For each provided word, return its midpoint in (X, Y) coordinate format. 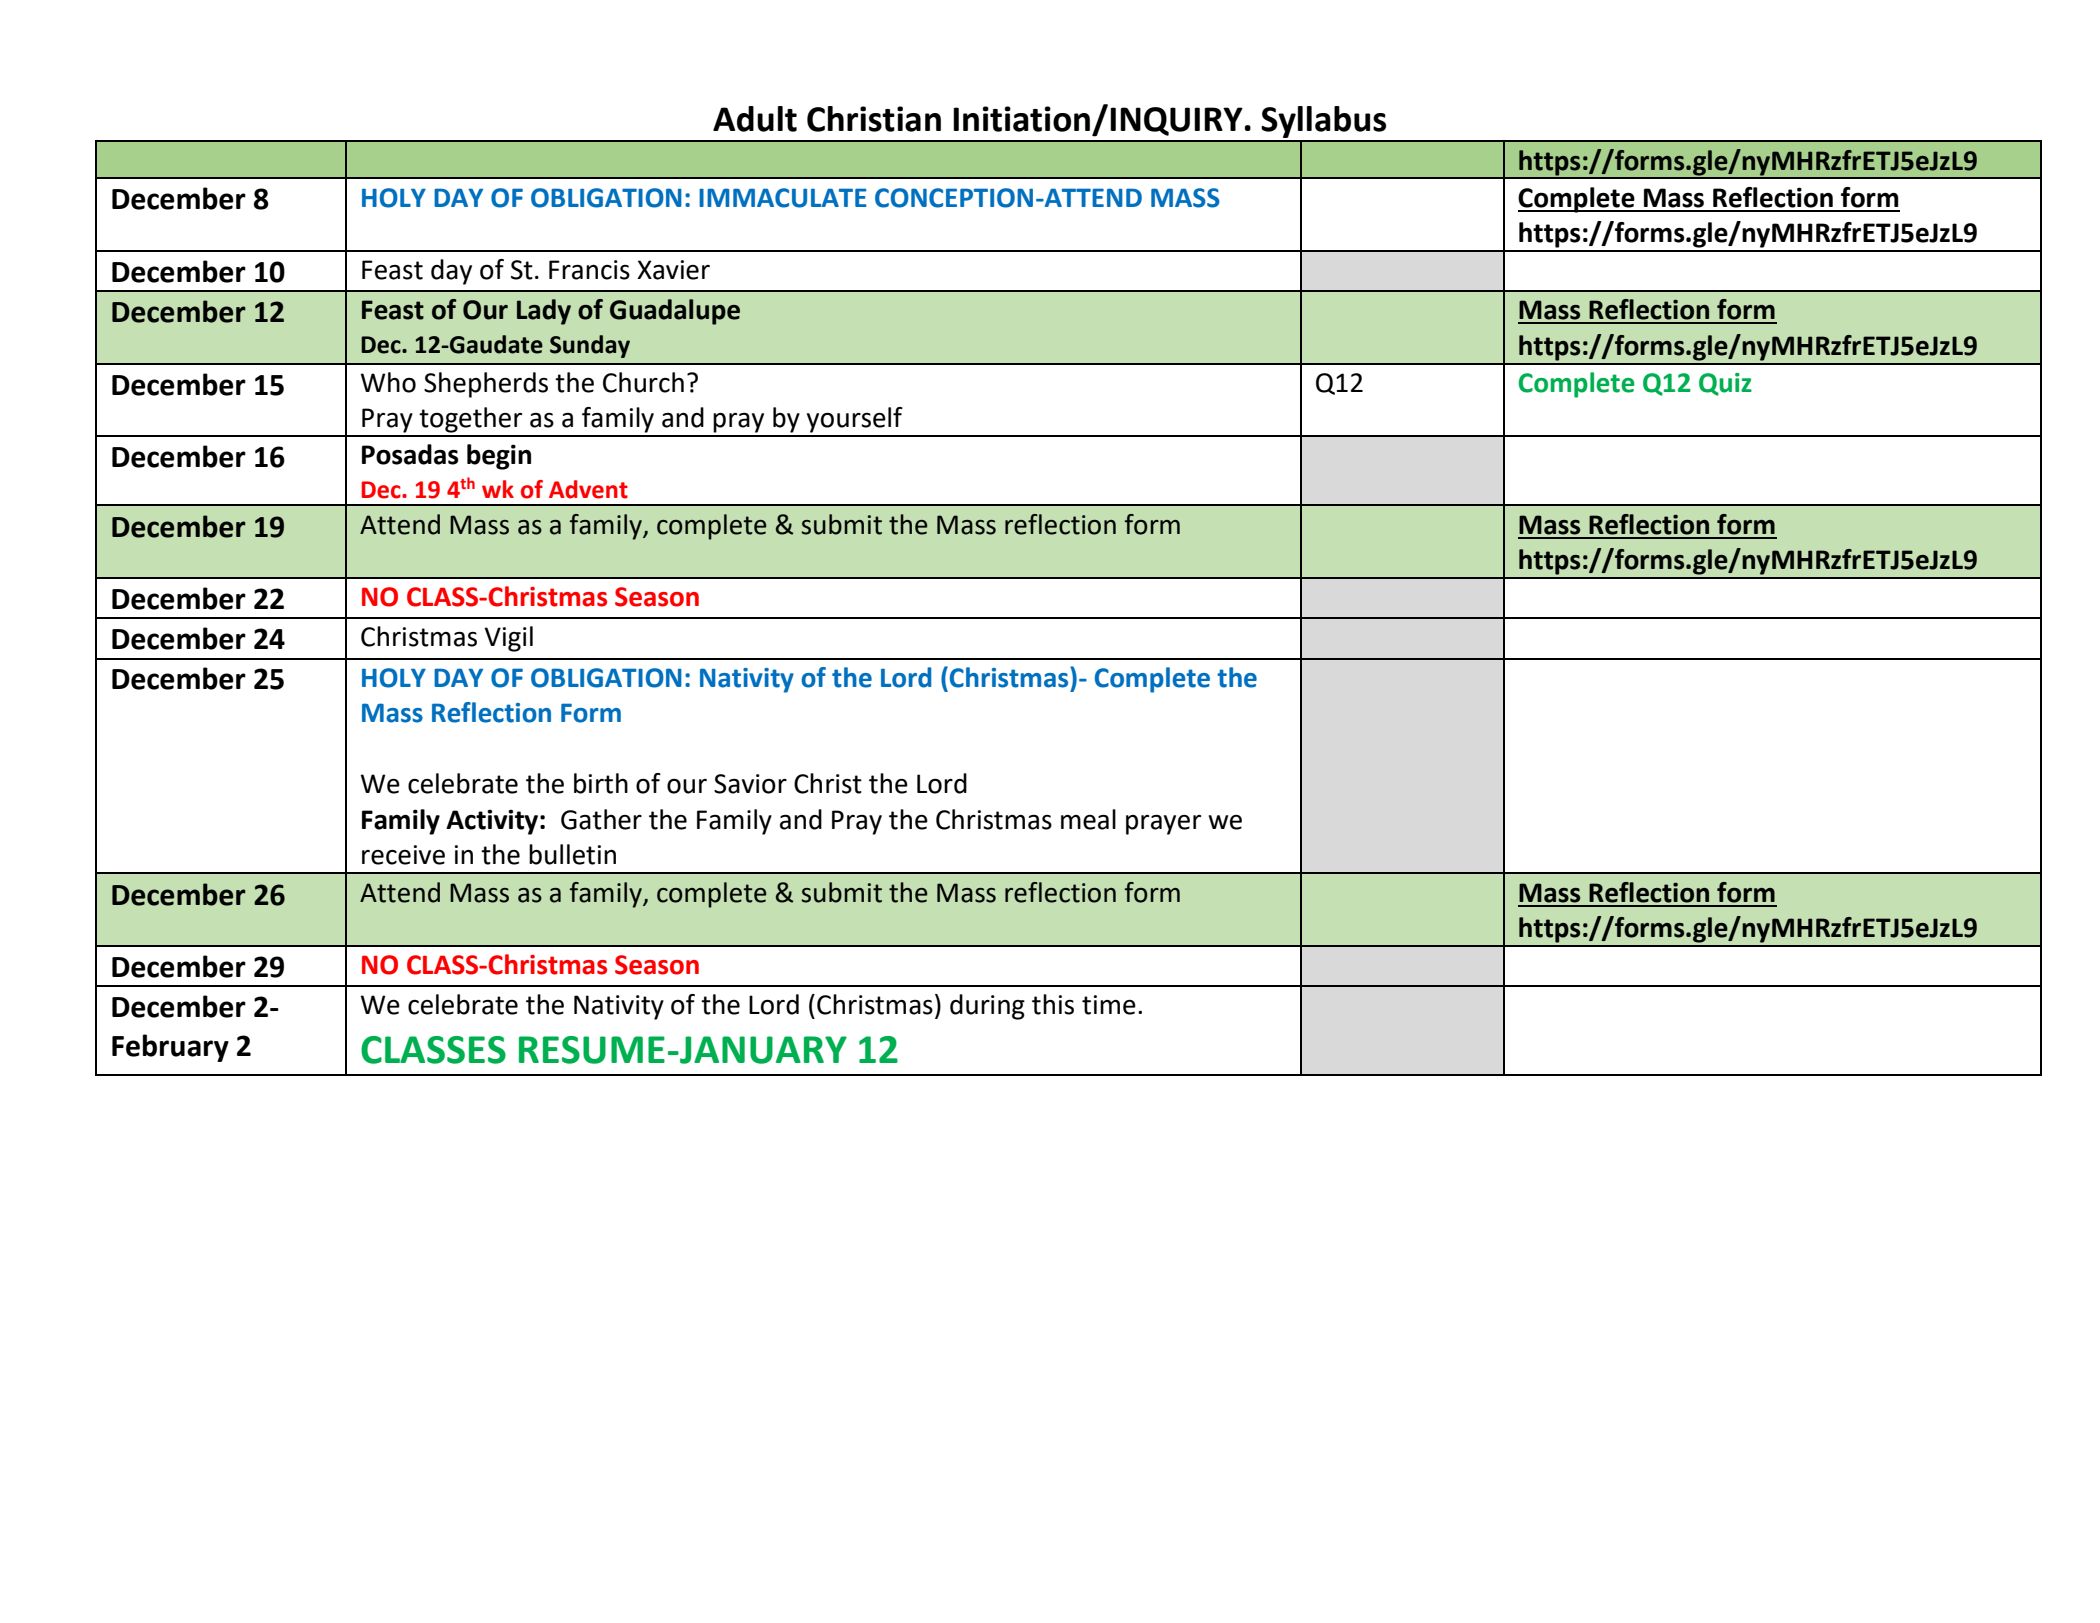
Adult (755, 119)
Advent (588, 489)
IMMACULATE (783, 198)
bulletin (572, 854)
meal (1088, 819)
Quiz (1725, 384)
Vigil (508, 639)
